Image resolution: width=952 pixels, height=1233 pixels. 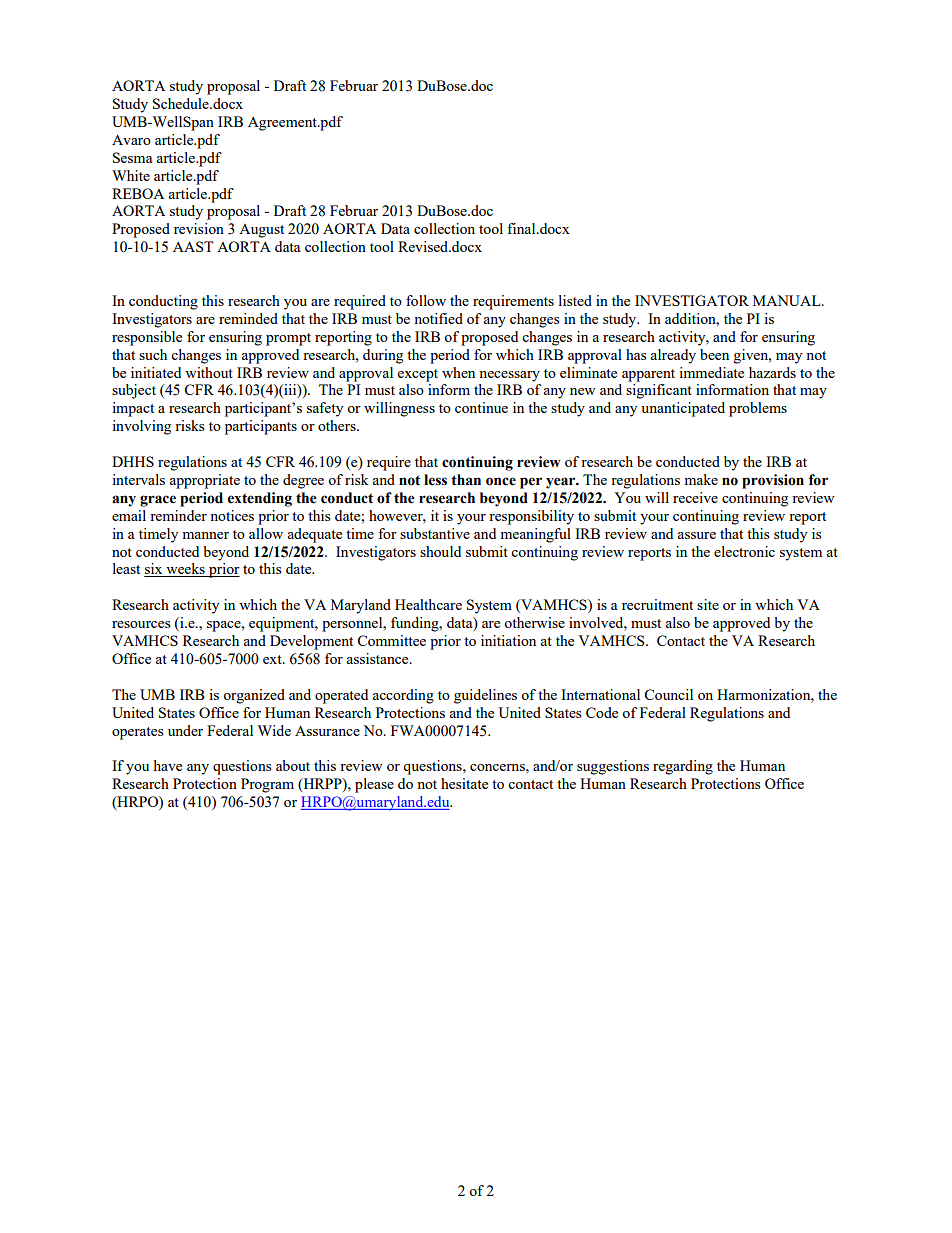 I want to click on hesitate, so click(x=464, y=783).
